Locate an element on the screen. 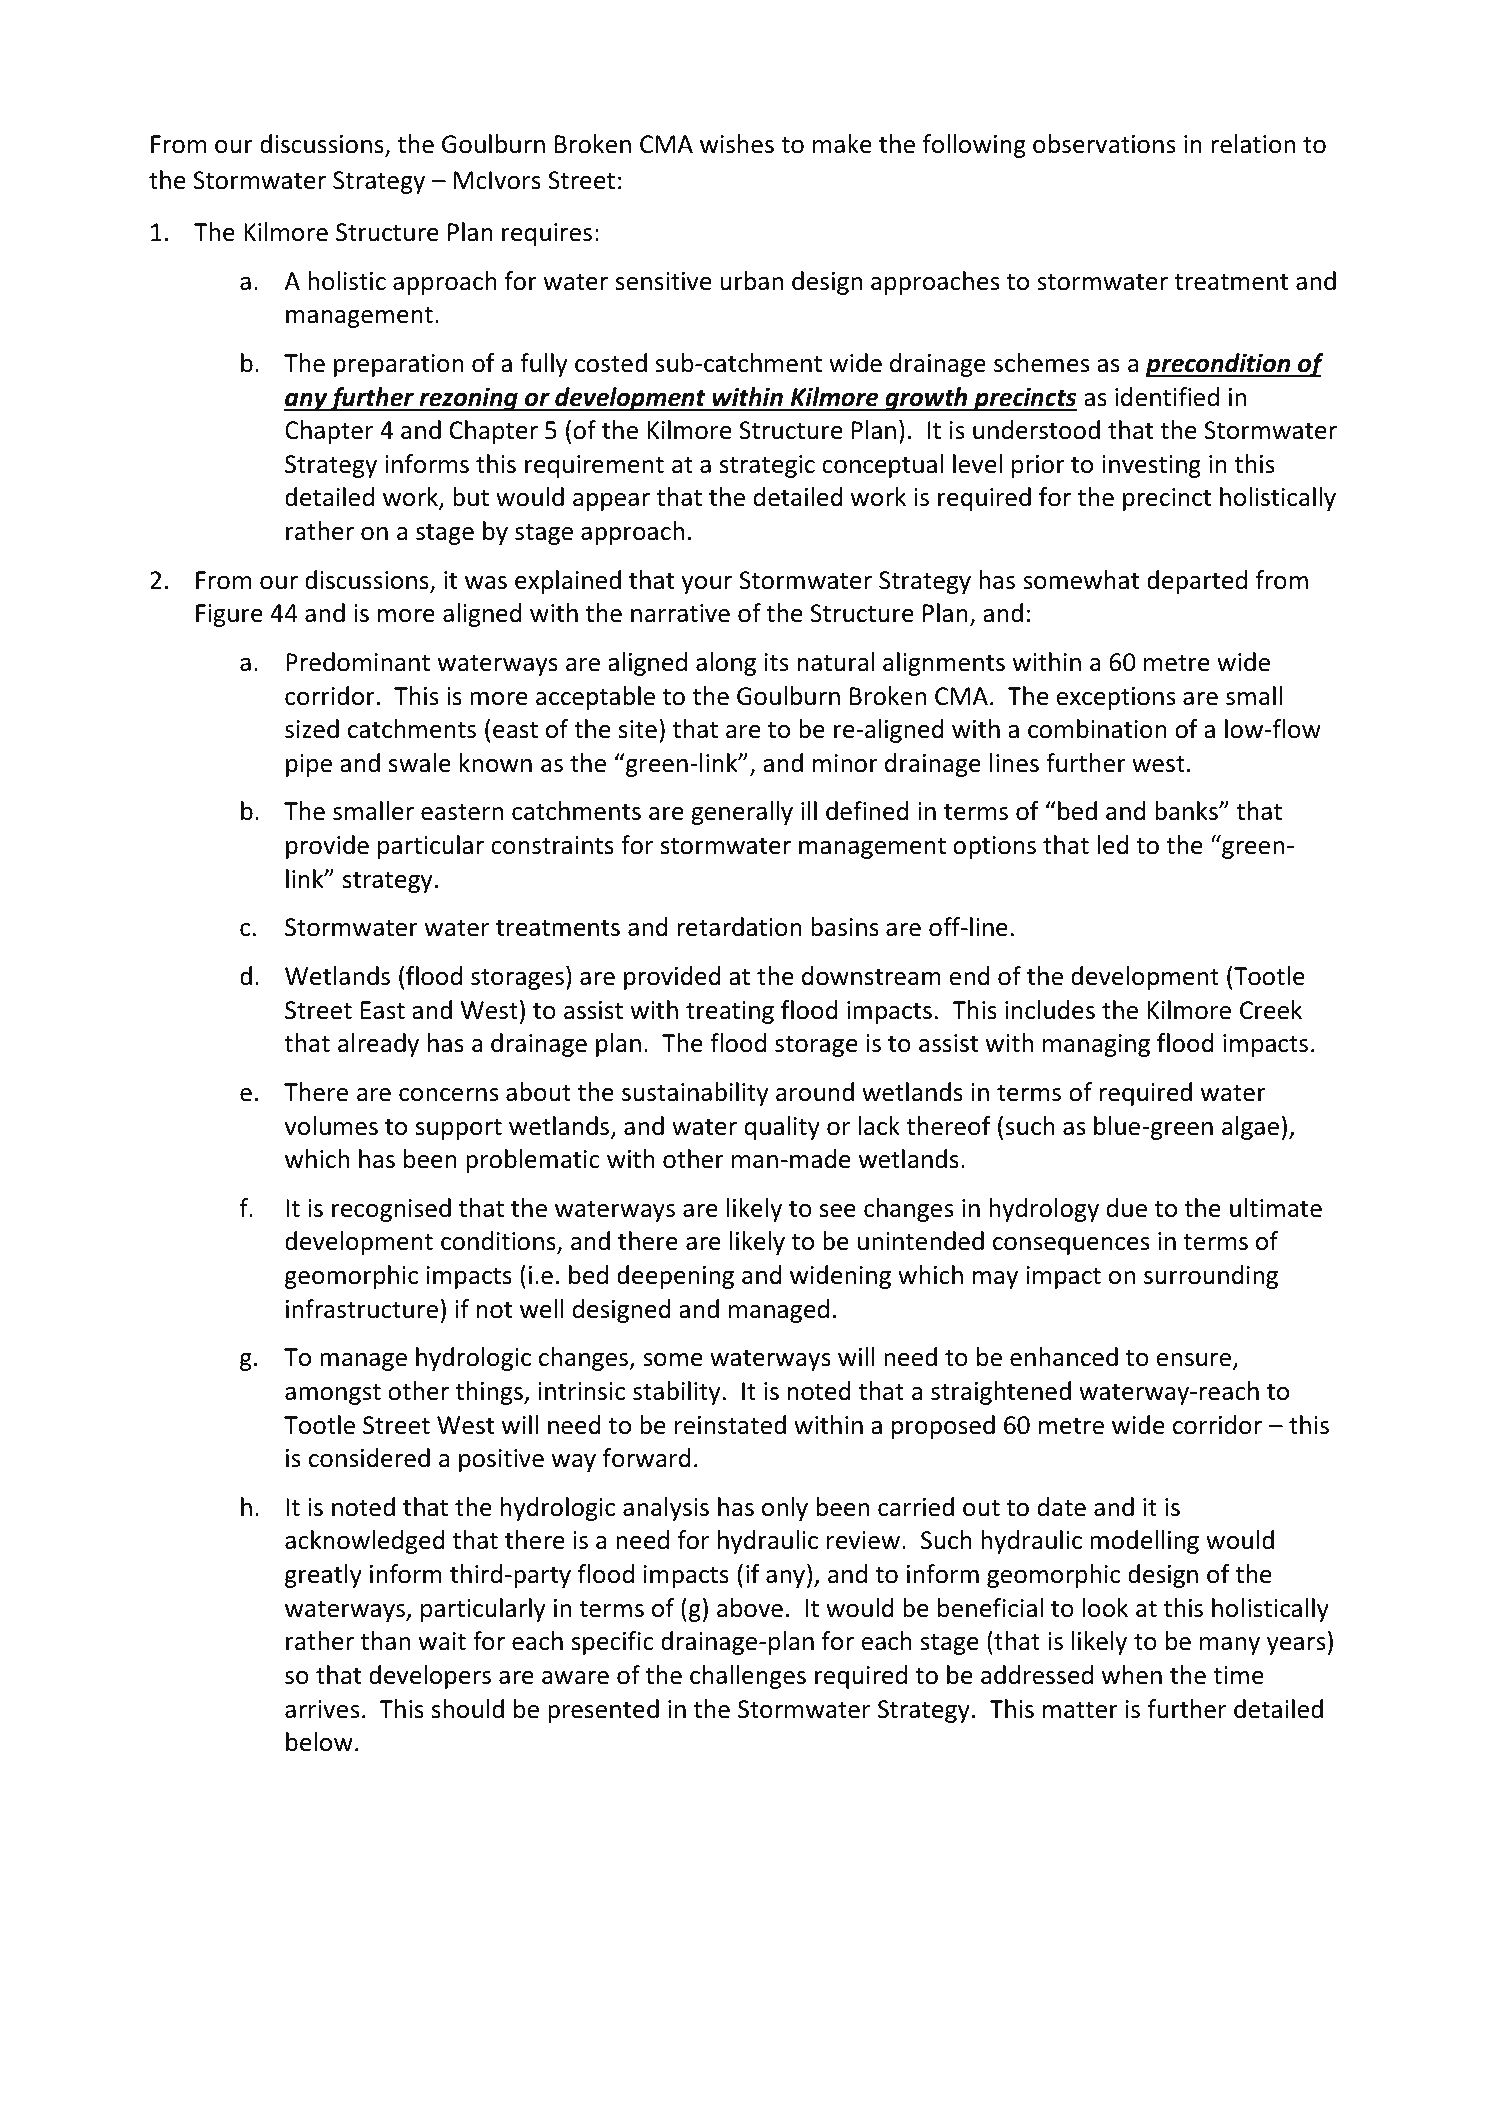 The image size is (1490, 2106). due is located at coordinates (1127, 1208).
